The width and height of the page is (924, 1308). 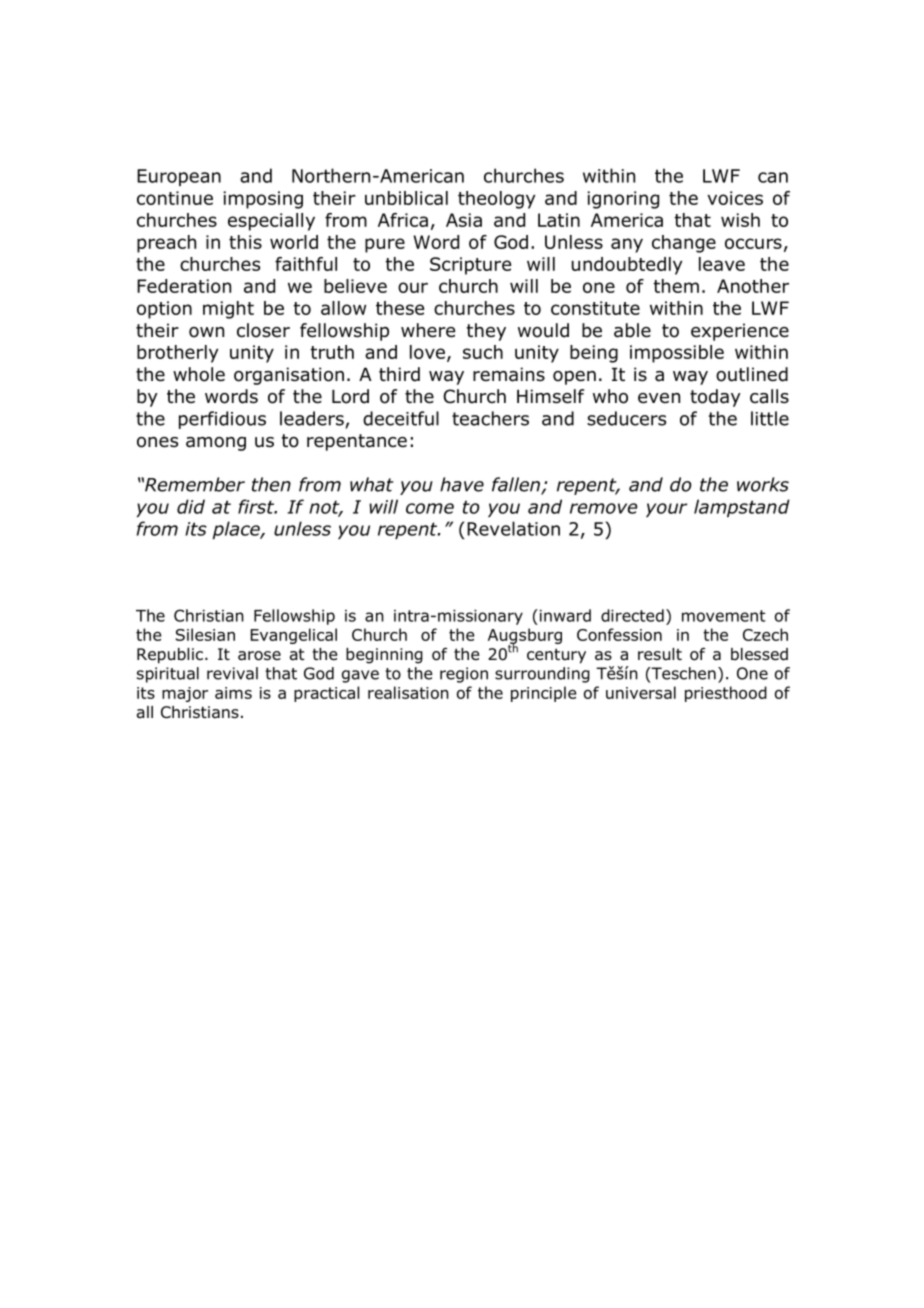 I want to click on they, so click(x=486, y=332).
